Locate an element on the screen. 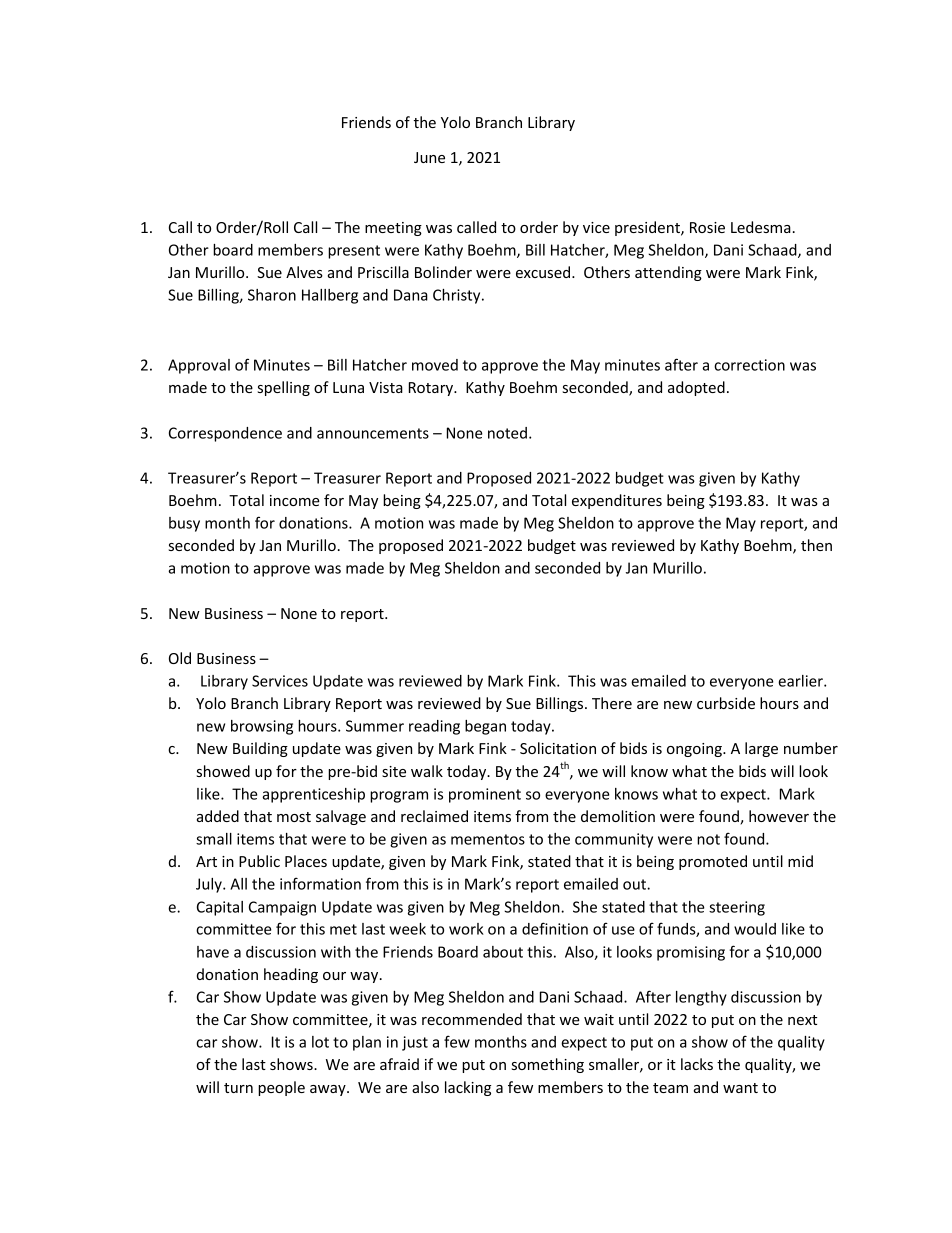 Image resolution: width=952 pixels, height=1233 pixels. Alves is located at coordinates (304, 272).
